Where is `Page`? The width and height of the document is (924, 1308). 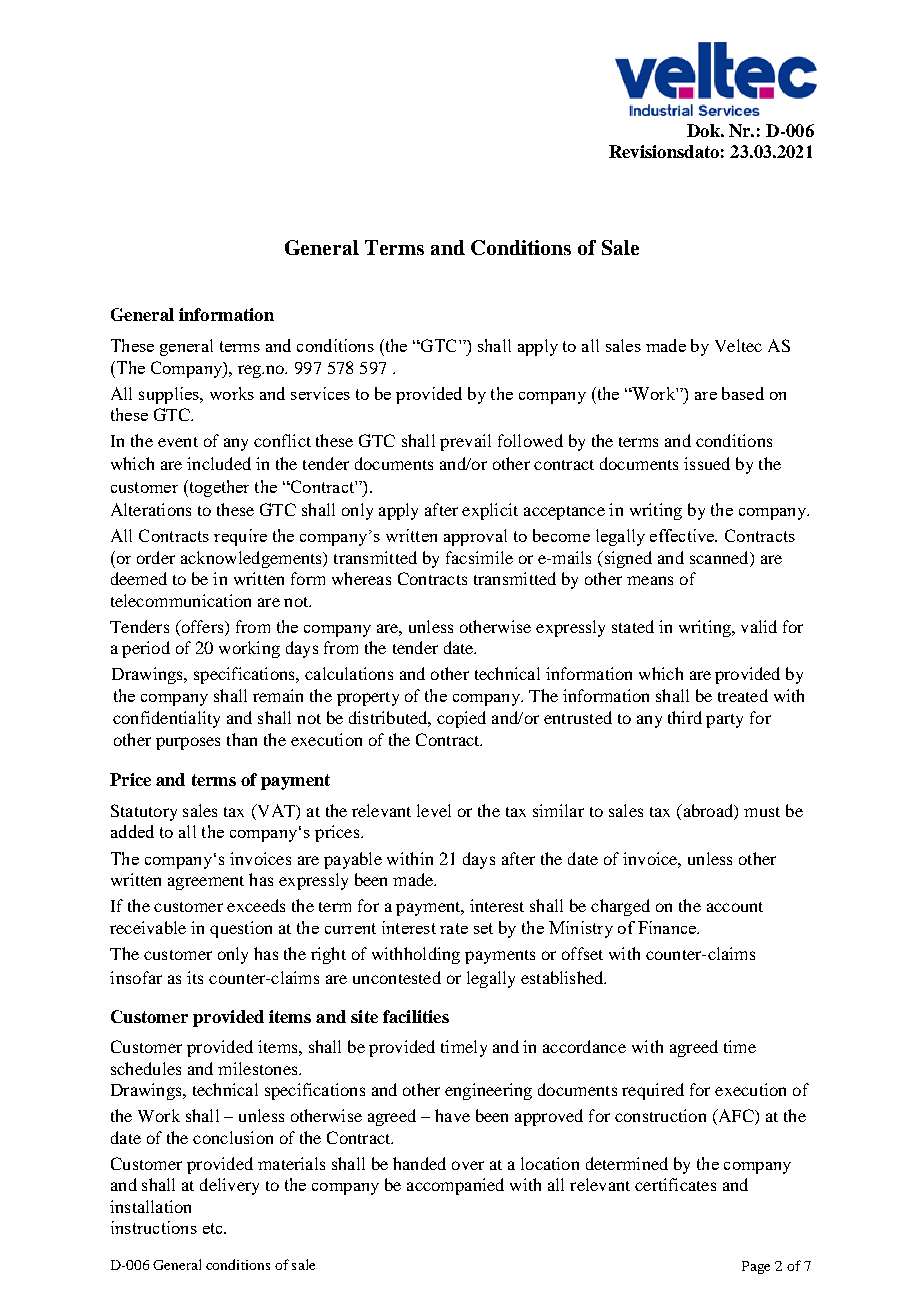 Page is located at coordinates (756, 1267).
